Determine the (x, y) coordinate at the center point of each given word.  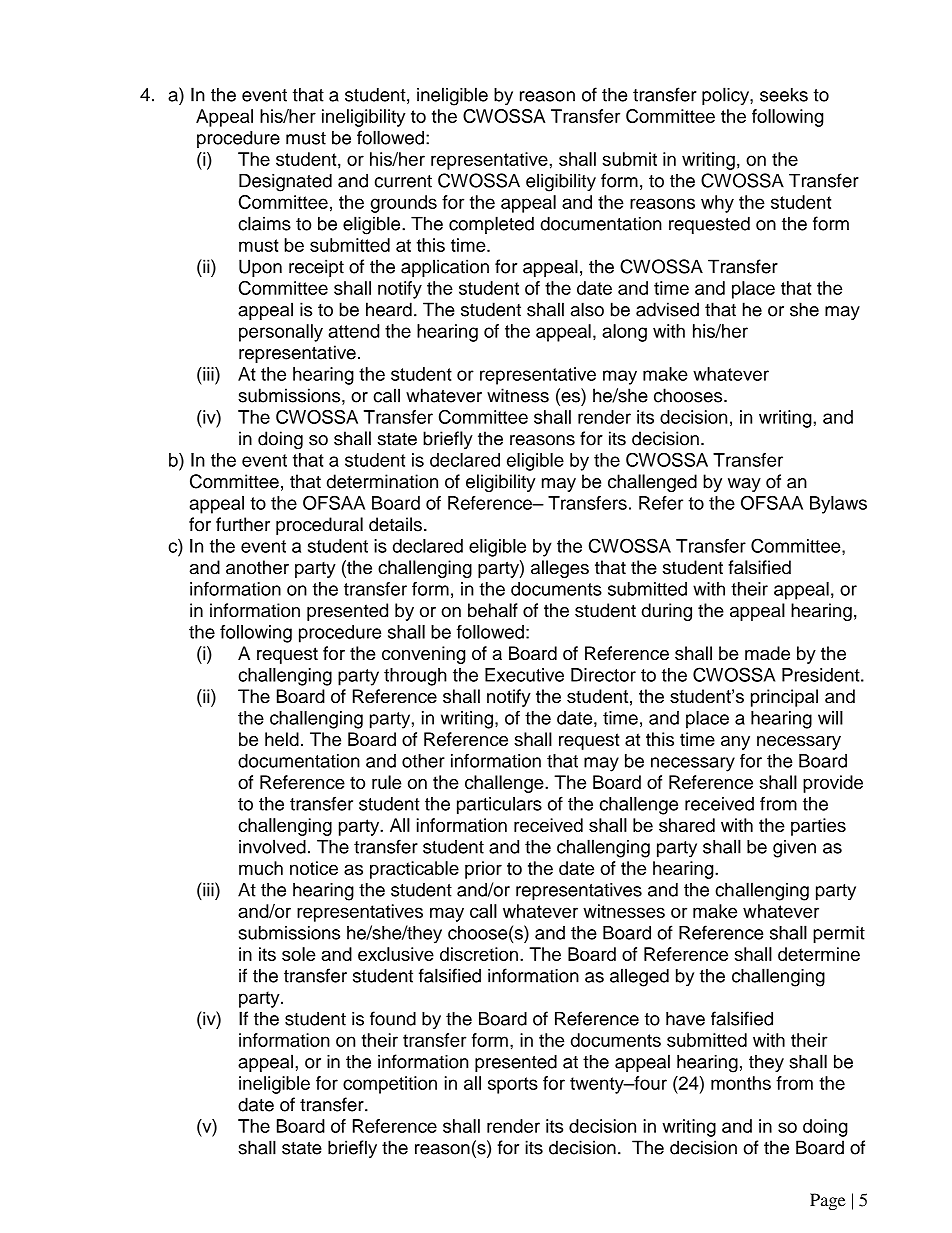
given (794, 849)
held (282, 739)
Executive (524, 675)
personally (281, 333)
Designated (285, 182)
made (767, 653)
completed (491, 225)
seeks (784, 95)
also (587, 309)
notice (314, 868)
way (744, 485)
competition (390, 1085)
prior (483, 870)
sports (513, 1085)
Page (828, 1201)
